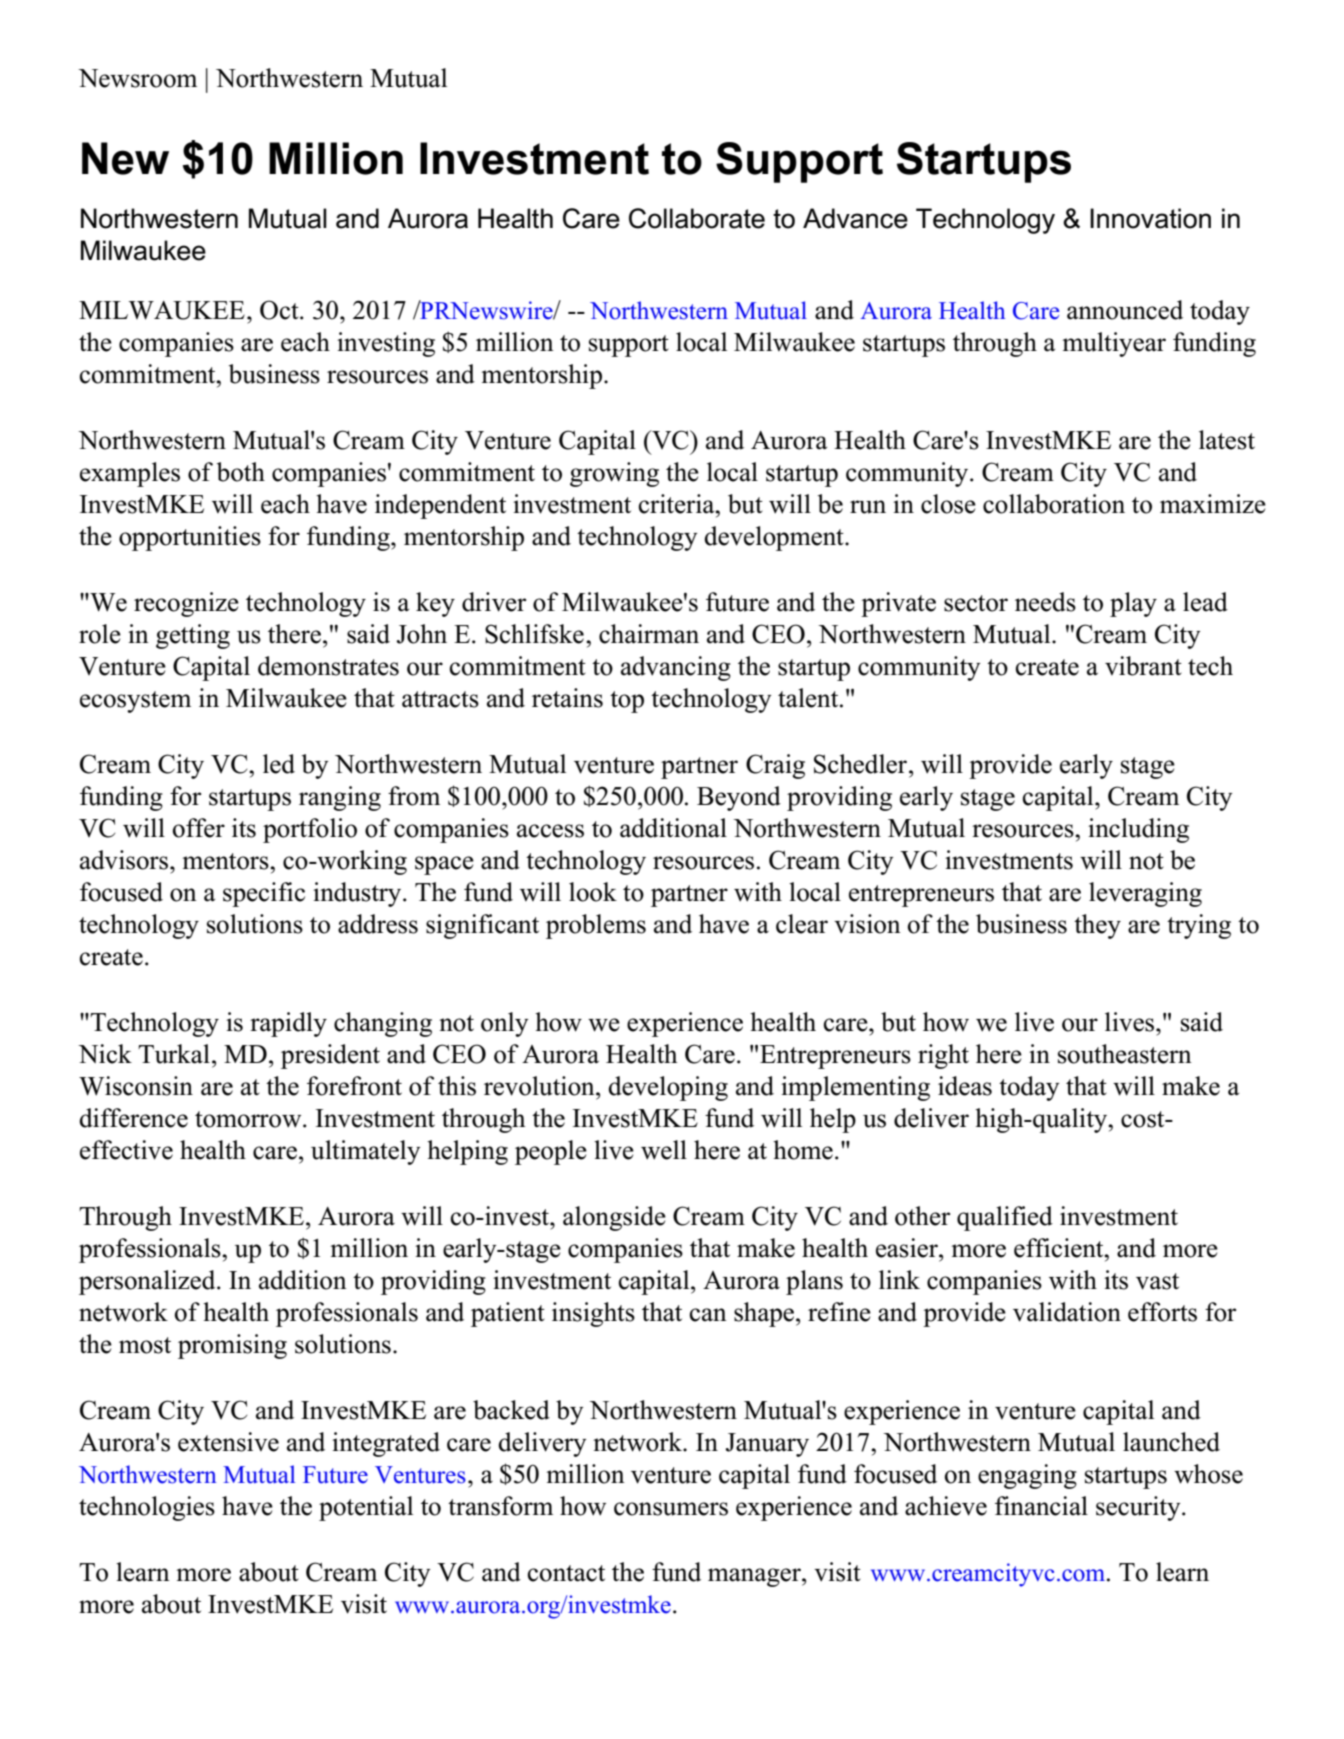 Image resolution: width=1344 pixels, height=1739 pixels. Describe the element at coordinates (228, 1442) in the page. I see `extensive` at that location.
